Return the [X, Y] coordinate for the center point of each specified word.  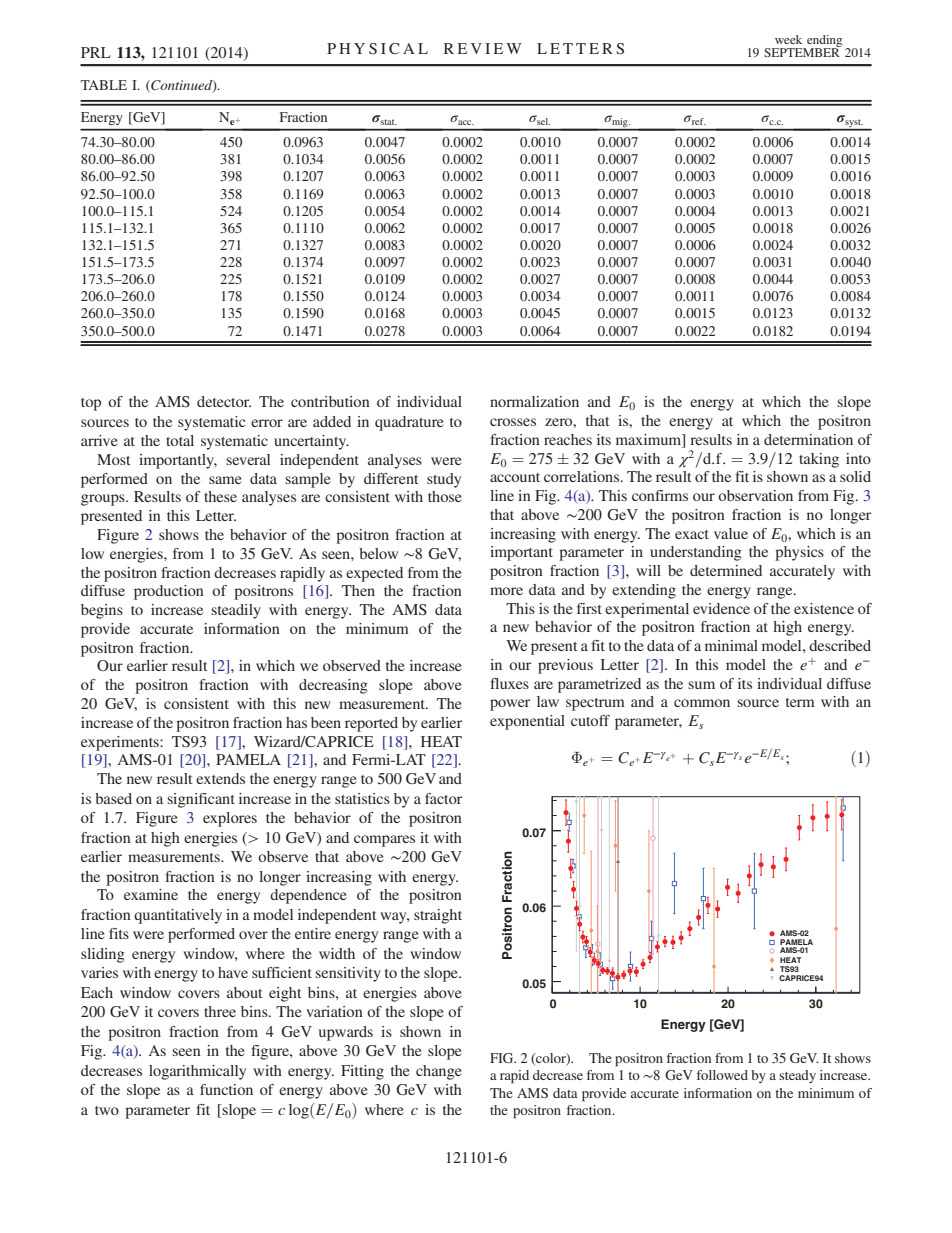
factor [443, 798]
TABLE [104, 85]
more [506, 591]
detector [224, 401]
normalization [534, 401]
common [702, 703]
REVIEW [483, 48]
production [169, 592]
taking [819, 460]
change [439, 1072]
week [788, 39]
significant [201, 800]
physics [799, 553]
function [226, 1089]
